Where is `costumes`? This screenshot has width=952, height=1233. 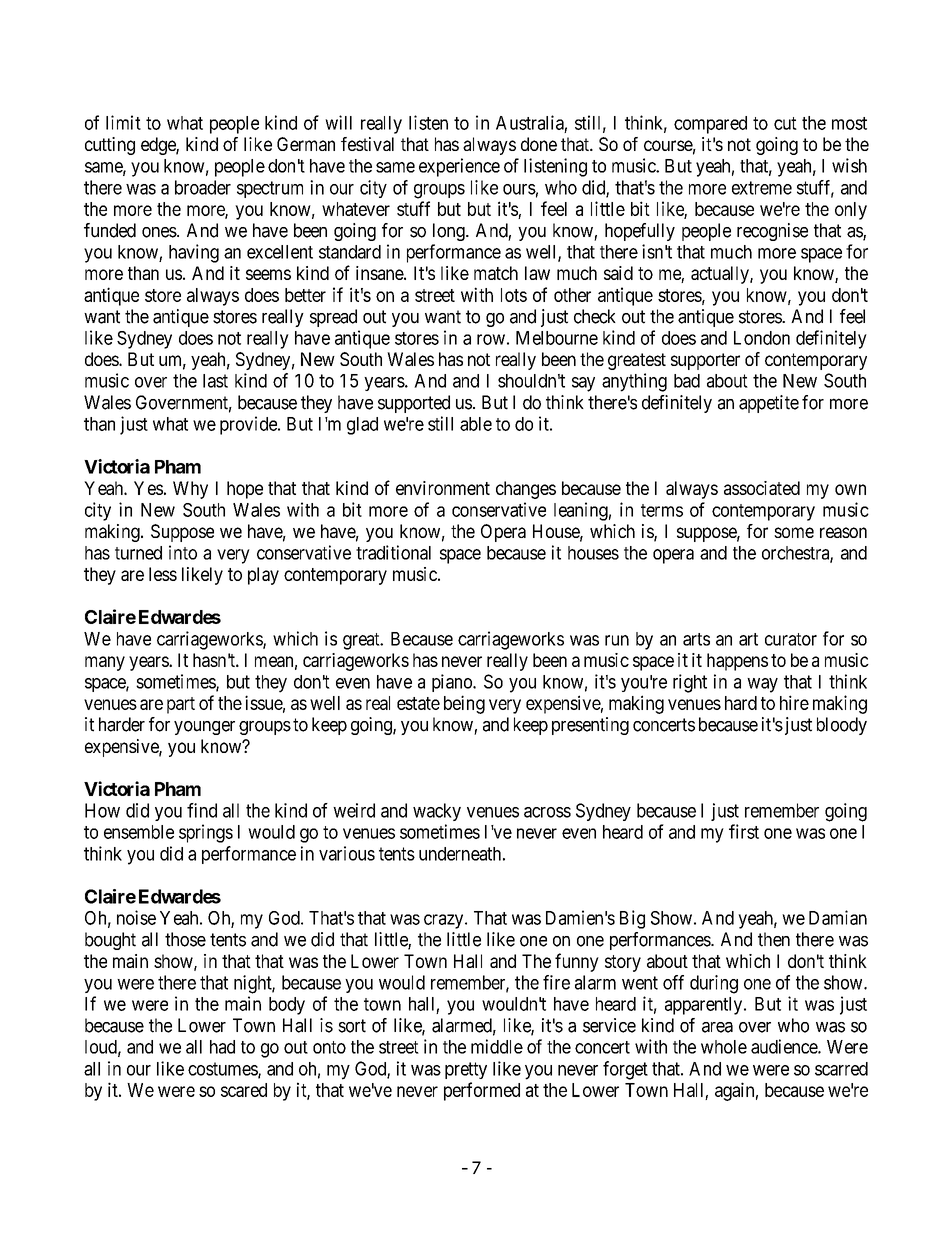 costumes is located at coordinates (223, 1070).
